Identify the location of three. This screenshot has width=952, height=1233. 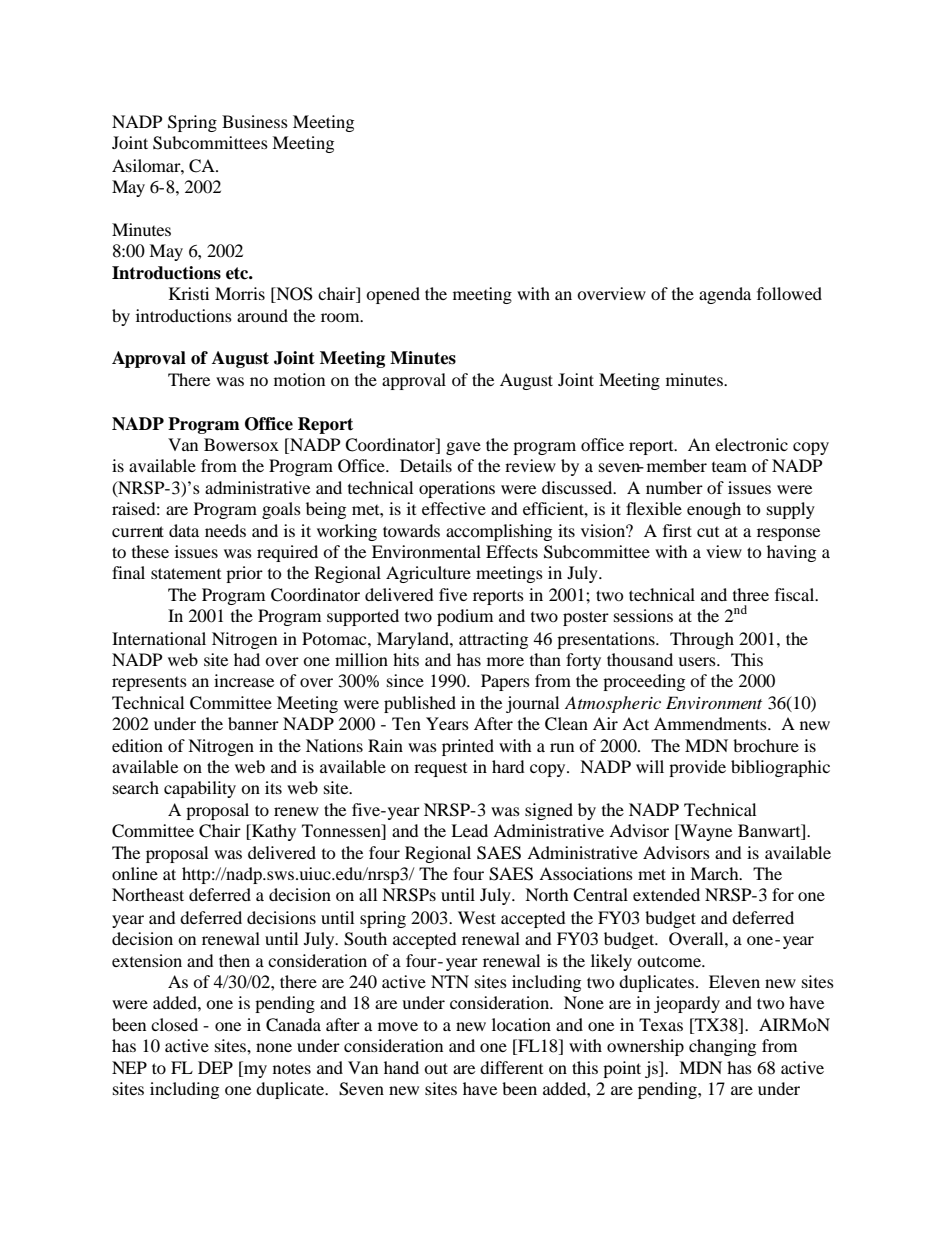
(751, 594).
